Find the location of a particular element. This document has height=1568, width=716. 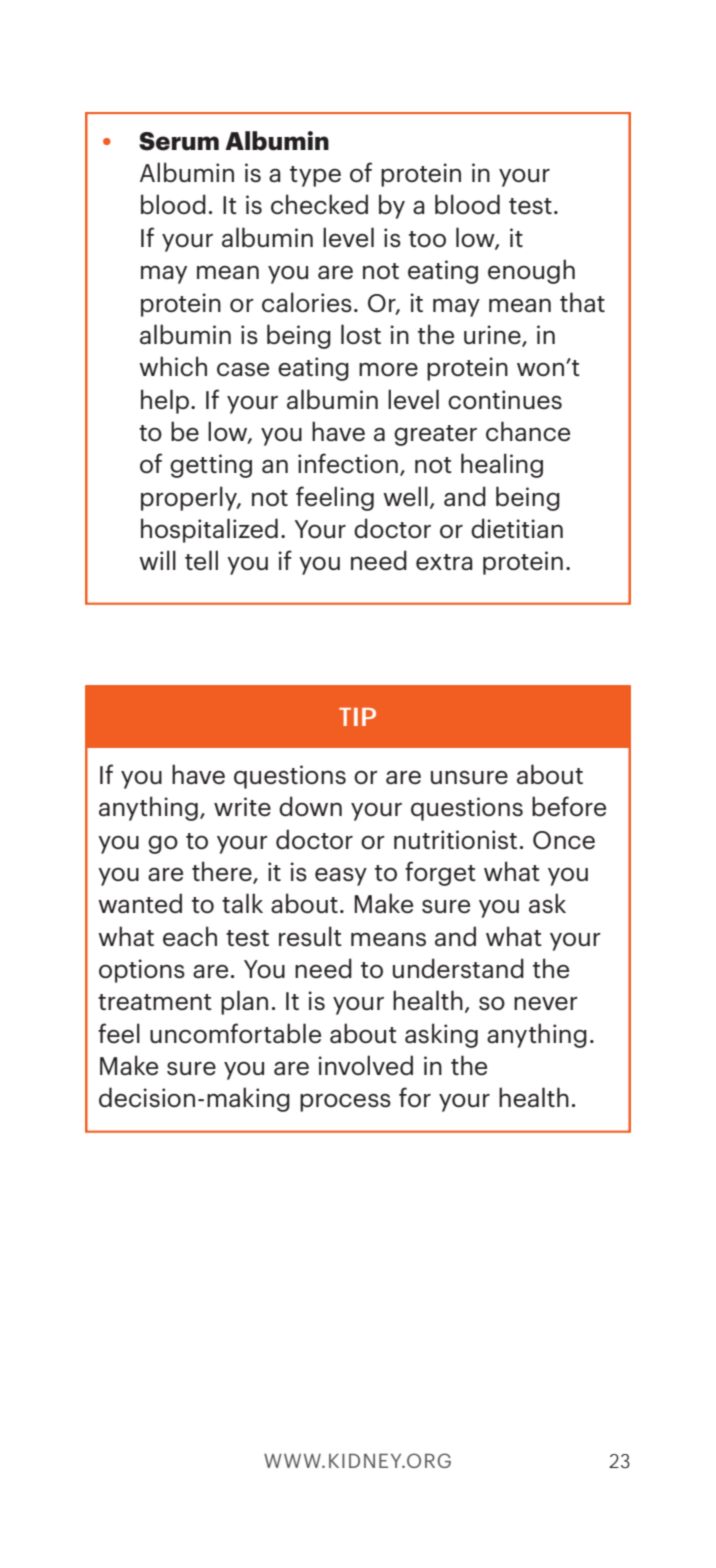

enough is located at coordinates (531, 271).
